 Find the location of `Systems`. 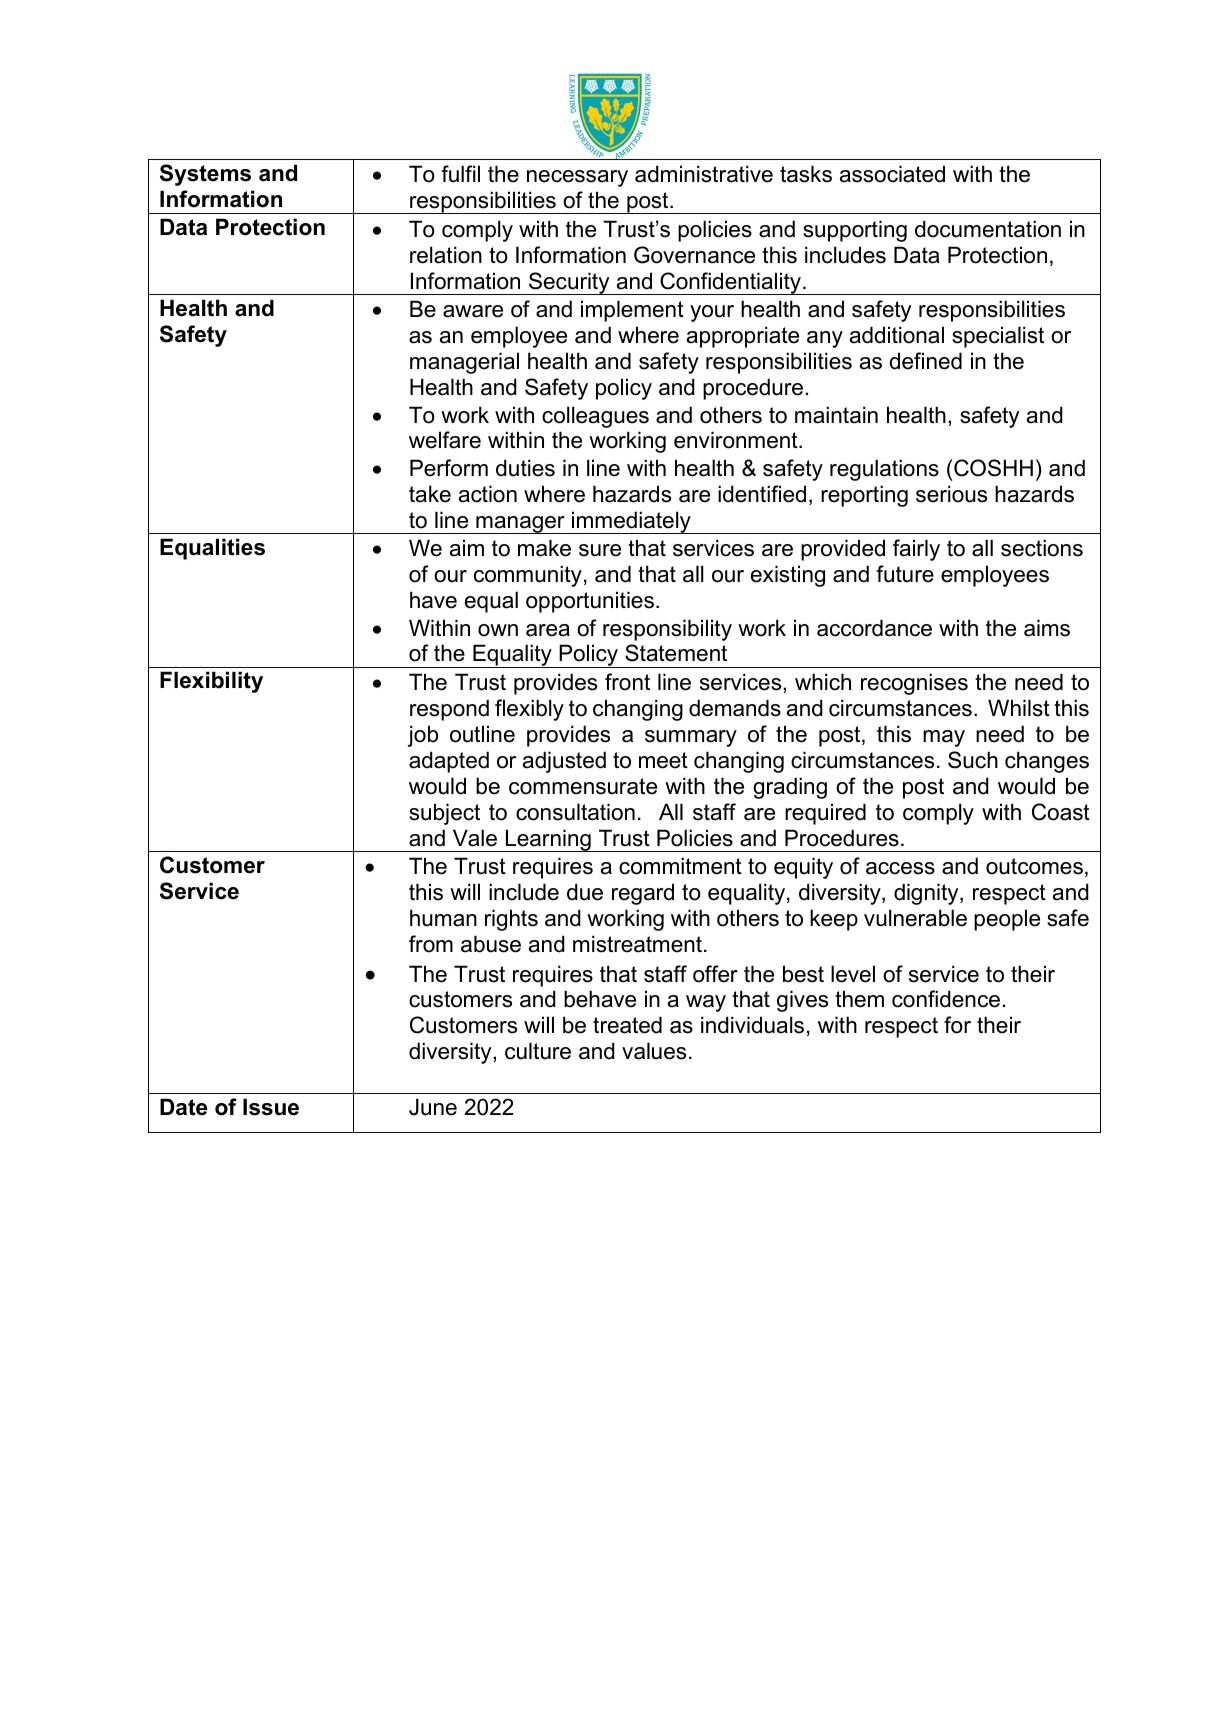

Systems is located at coordinates (205, 175).
